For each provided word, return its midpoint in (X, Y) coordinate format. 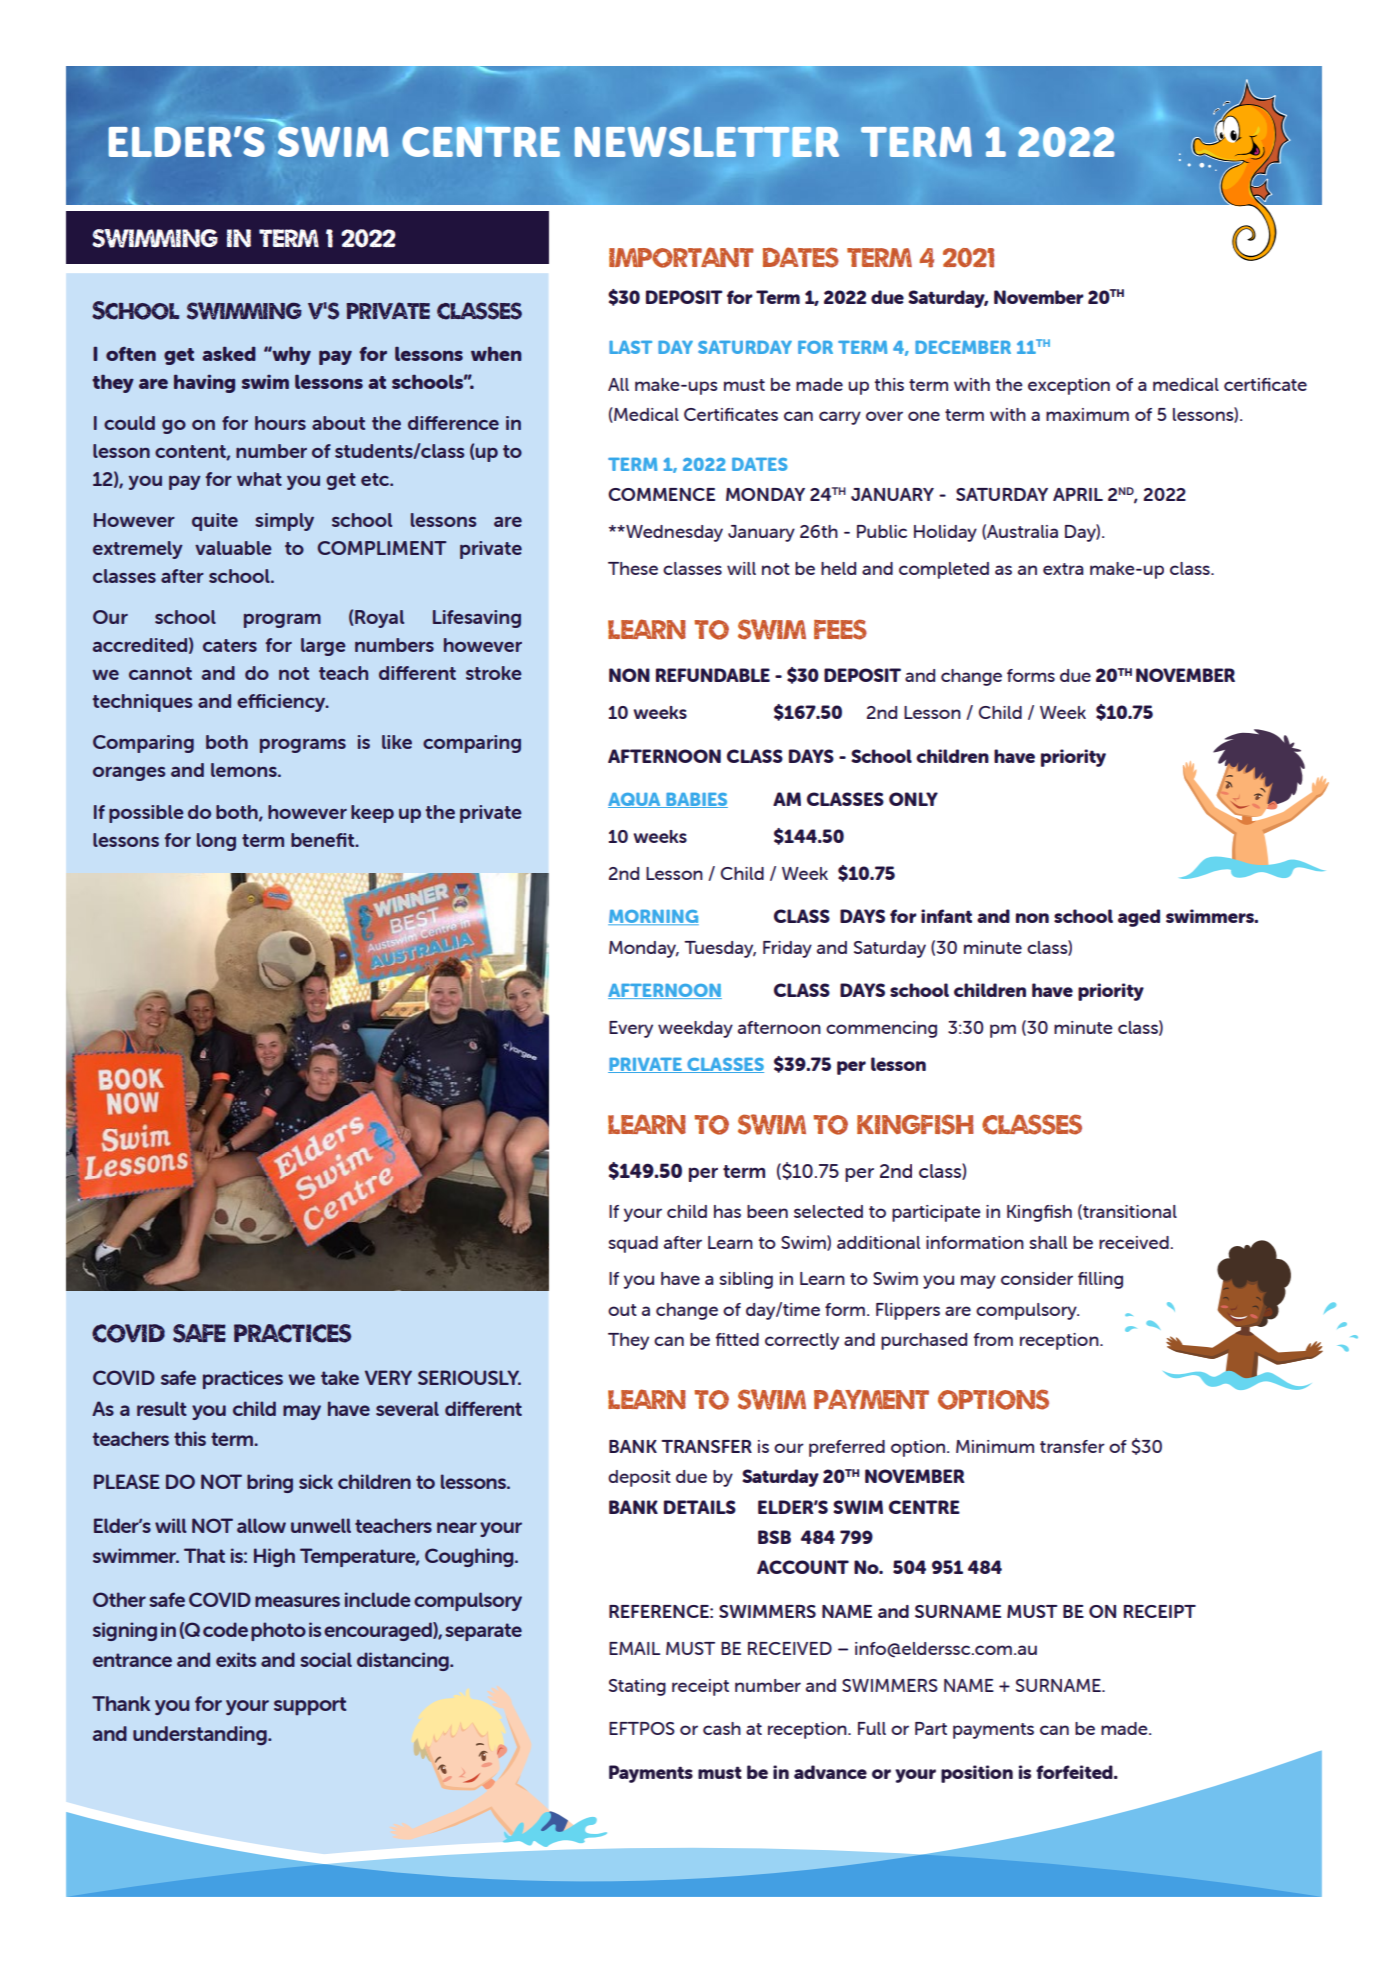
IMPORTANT (681, 257)
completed (944, 570)
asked (229, 353)
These (633, 568)
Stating (637, 1687)
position (977, 1774)
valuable (233, 548)
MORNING (653, 917)
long (216, 842)
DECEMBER (963, 347)
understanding (201, 1735)
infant (946, 916)
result (162, 1408)
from (993, 1339)
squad (633, 1244)
